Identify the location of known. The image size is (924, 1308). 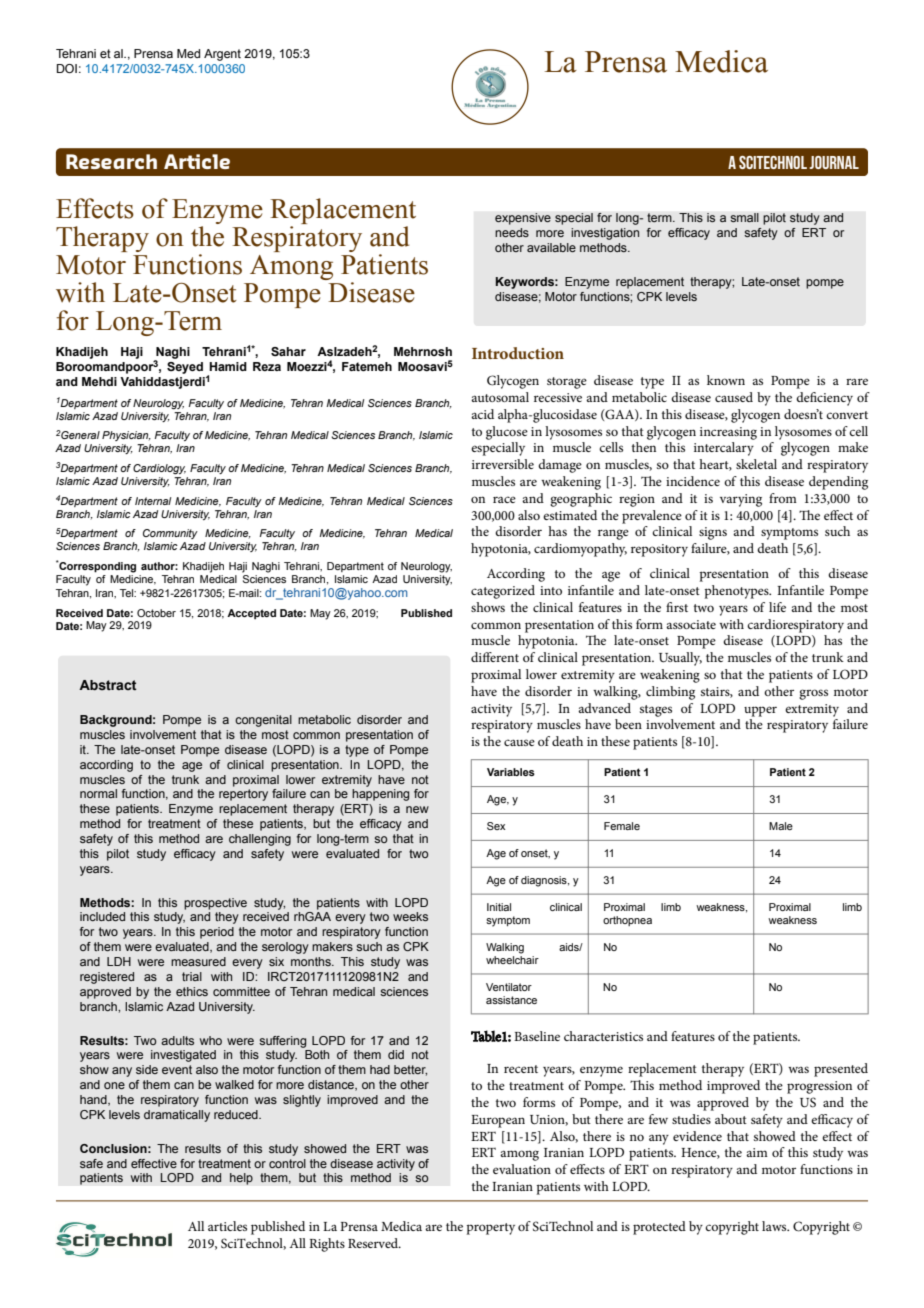
(726, 380).
